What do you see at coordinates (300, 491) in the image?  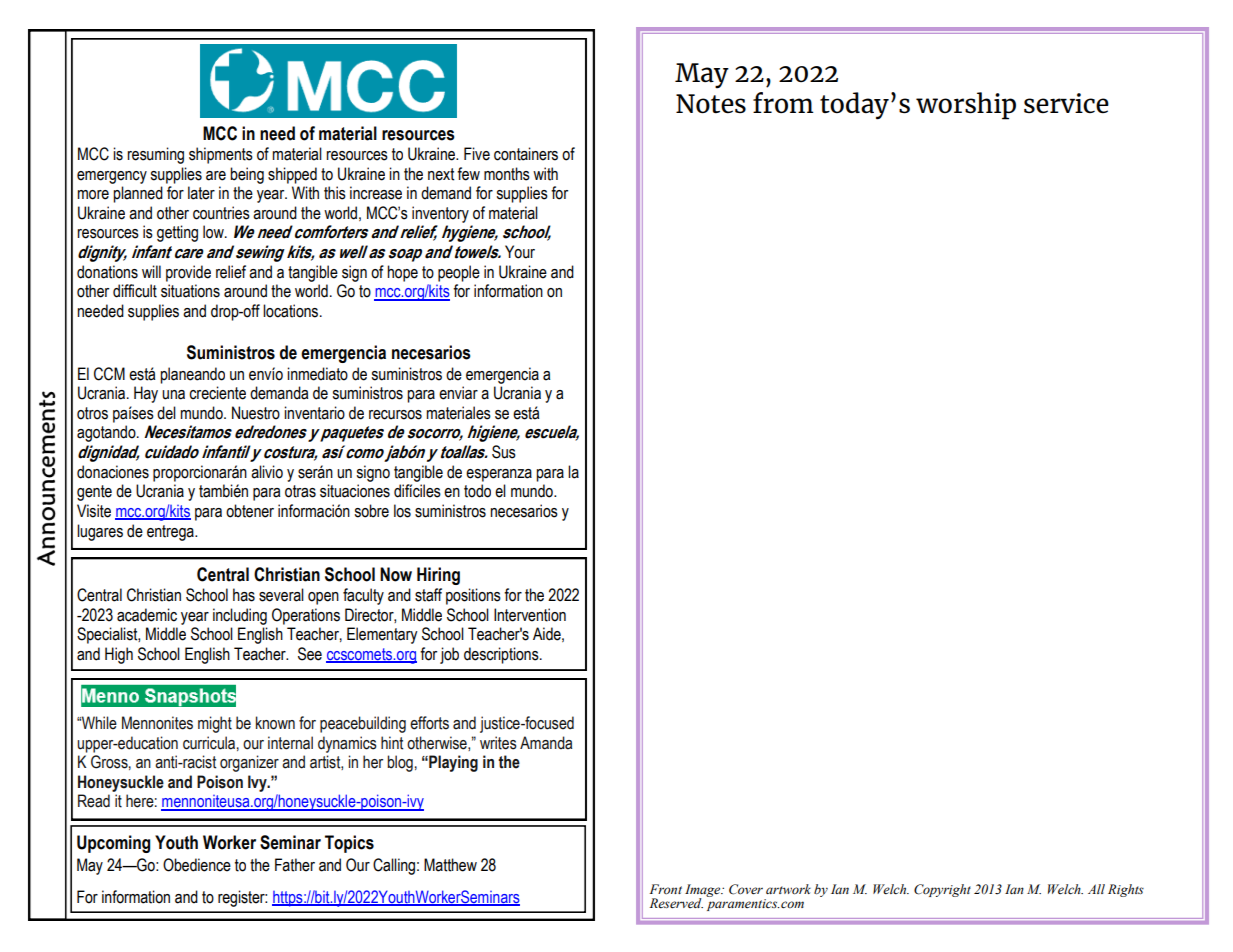 I see `otras` at bounding box center [300, 491].
